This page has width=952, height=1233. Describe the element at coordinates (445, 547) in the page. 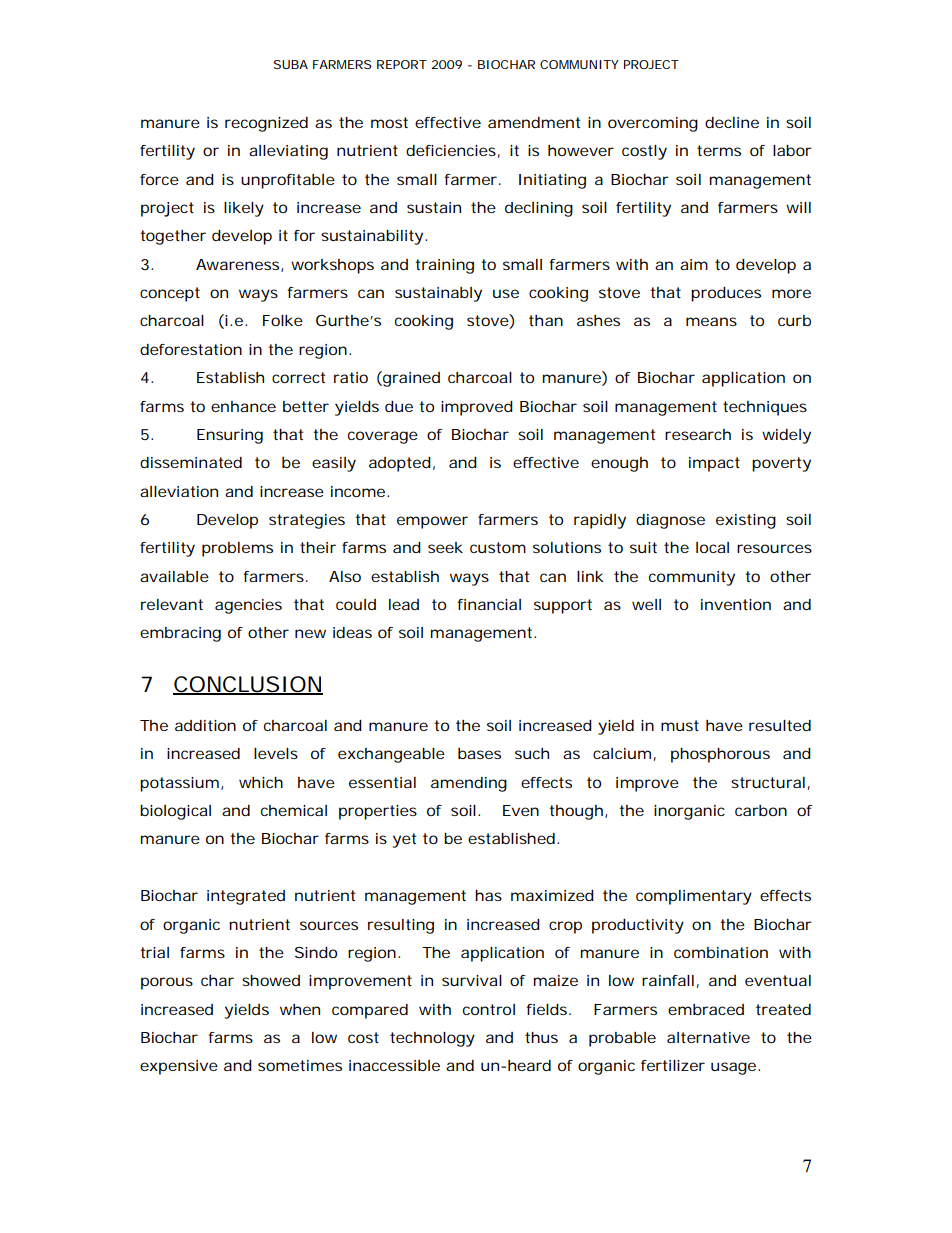

I see `seek` at that location.
